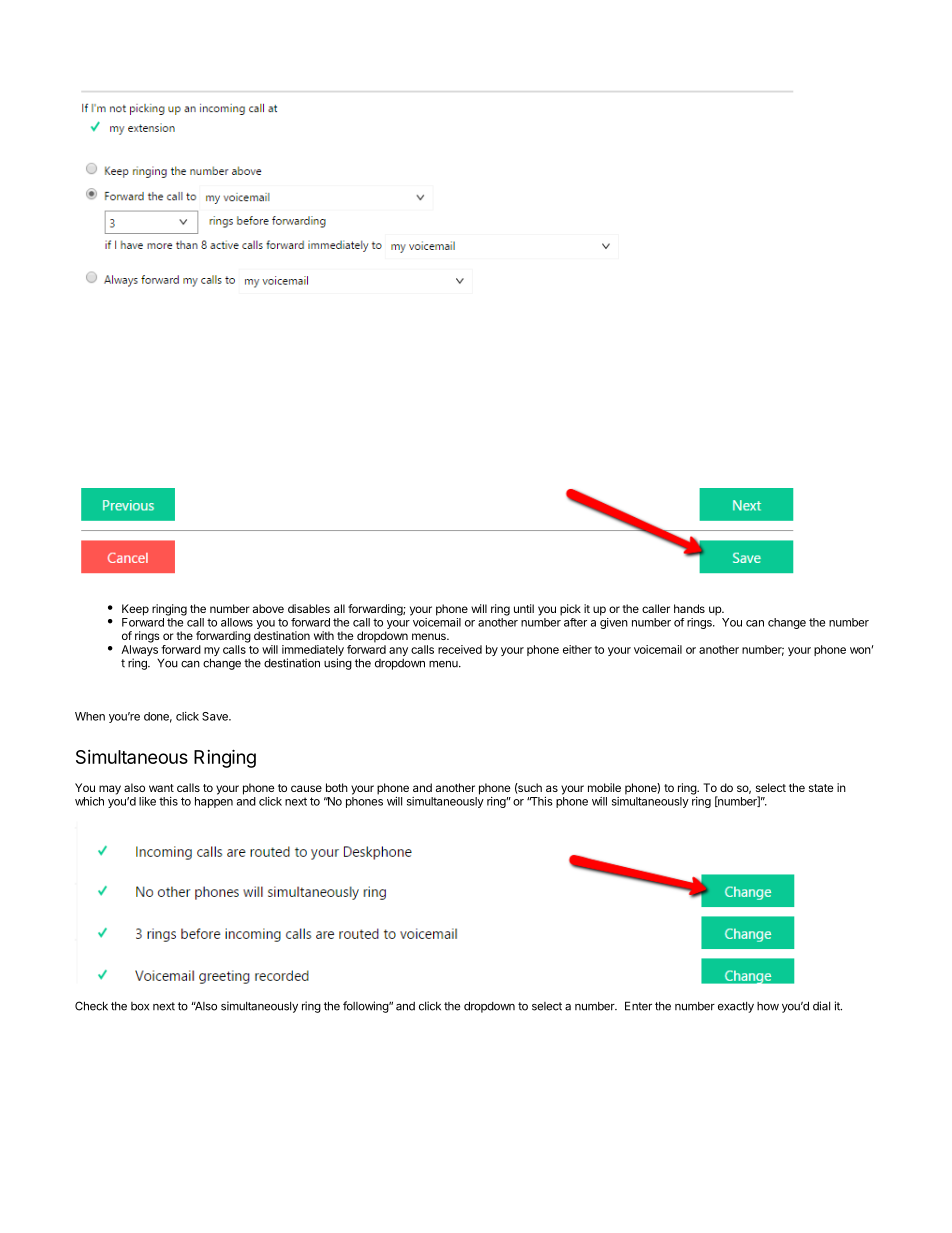  What do you see at coordinates (577, 649) in the screenshot?
I see `either` at bounding box center [577, 649].
